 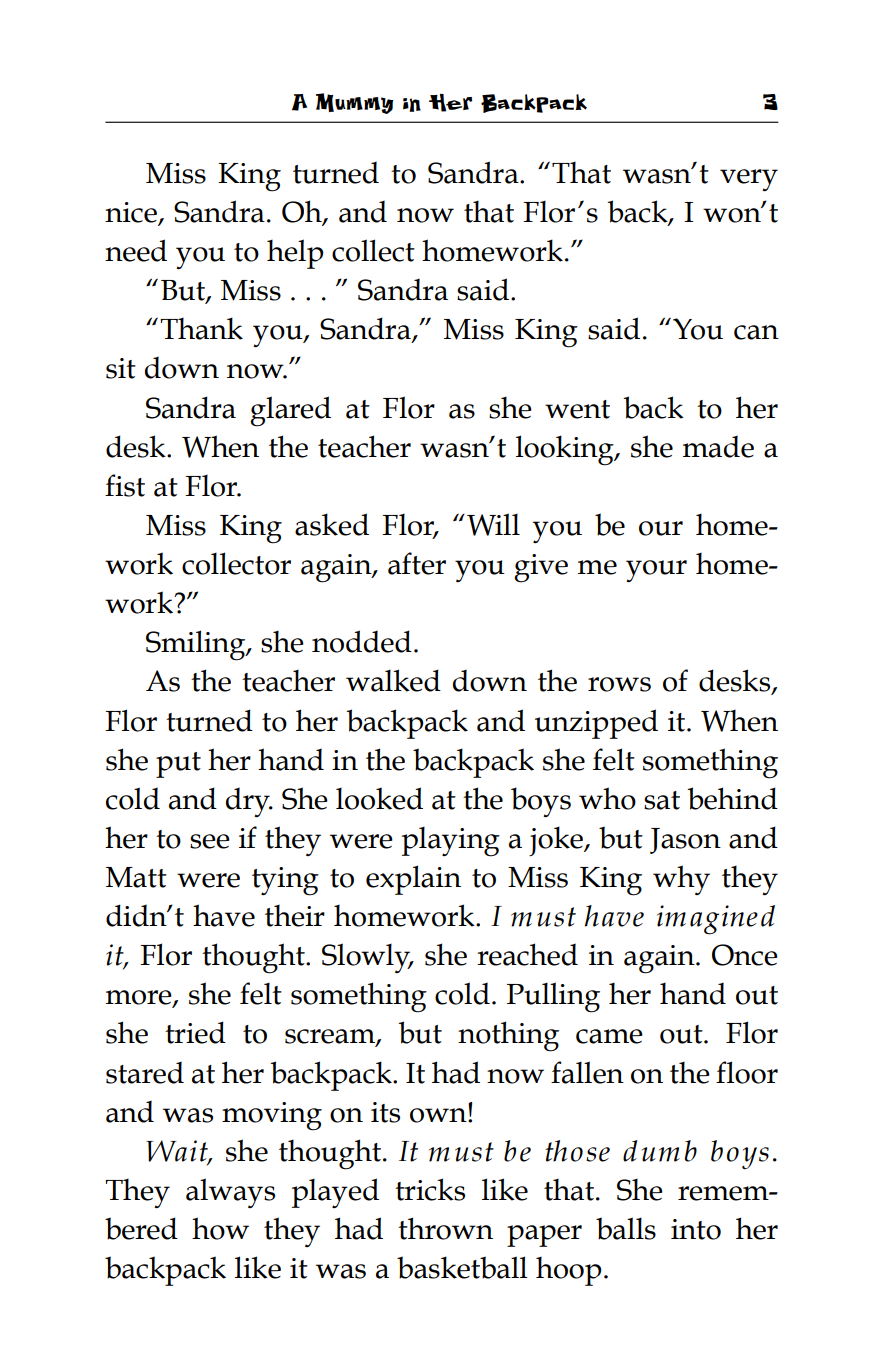 What do you see at coordinates (132, 213) in the screenshot?
I see `nice` at bounding box center [132, 213].
